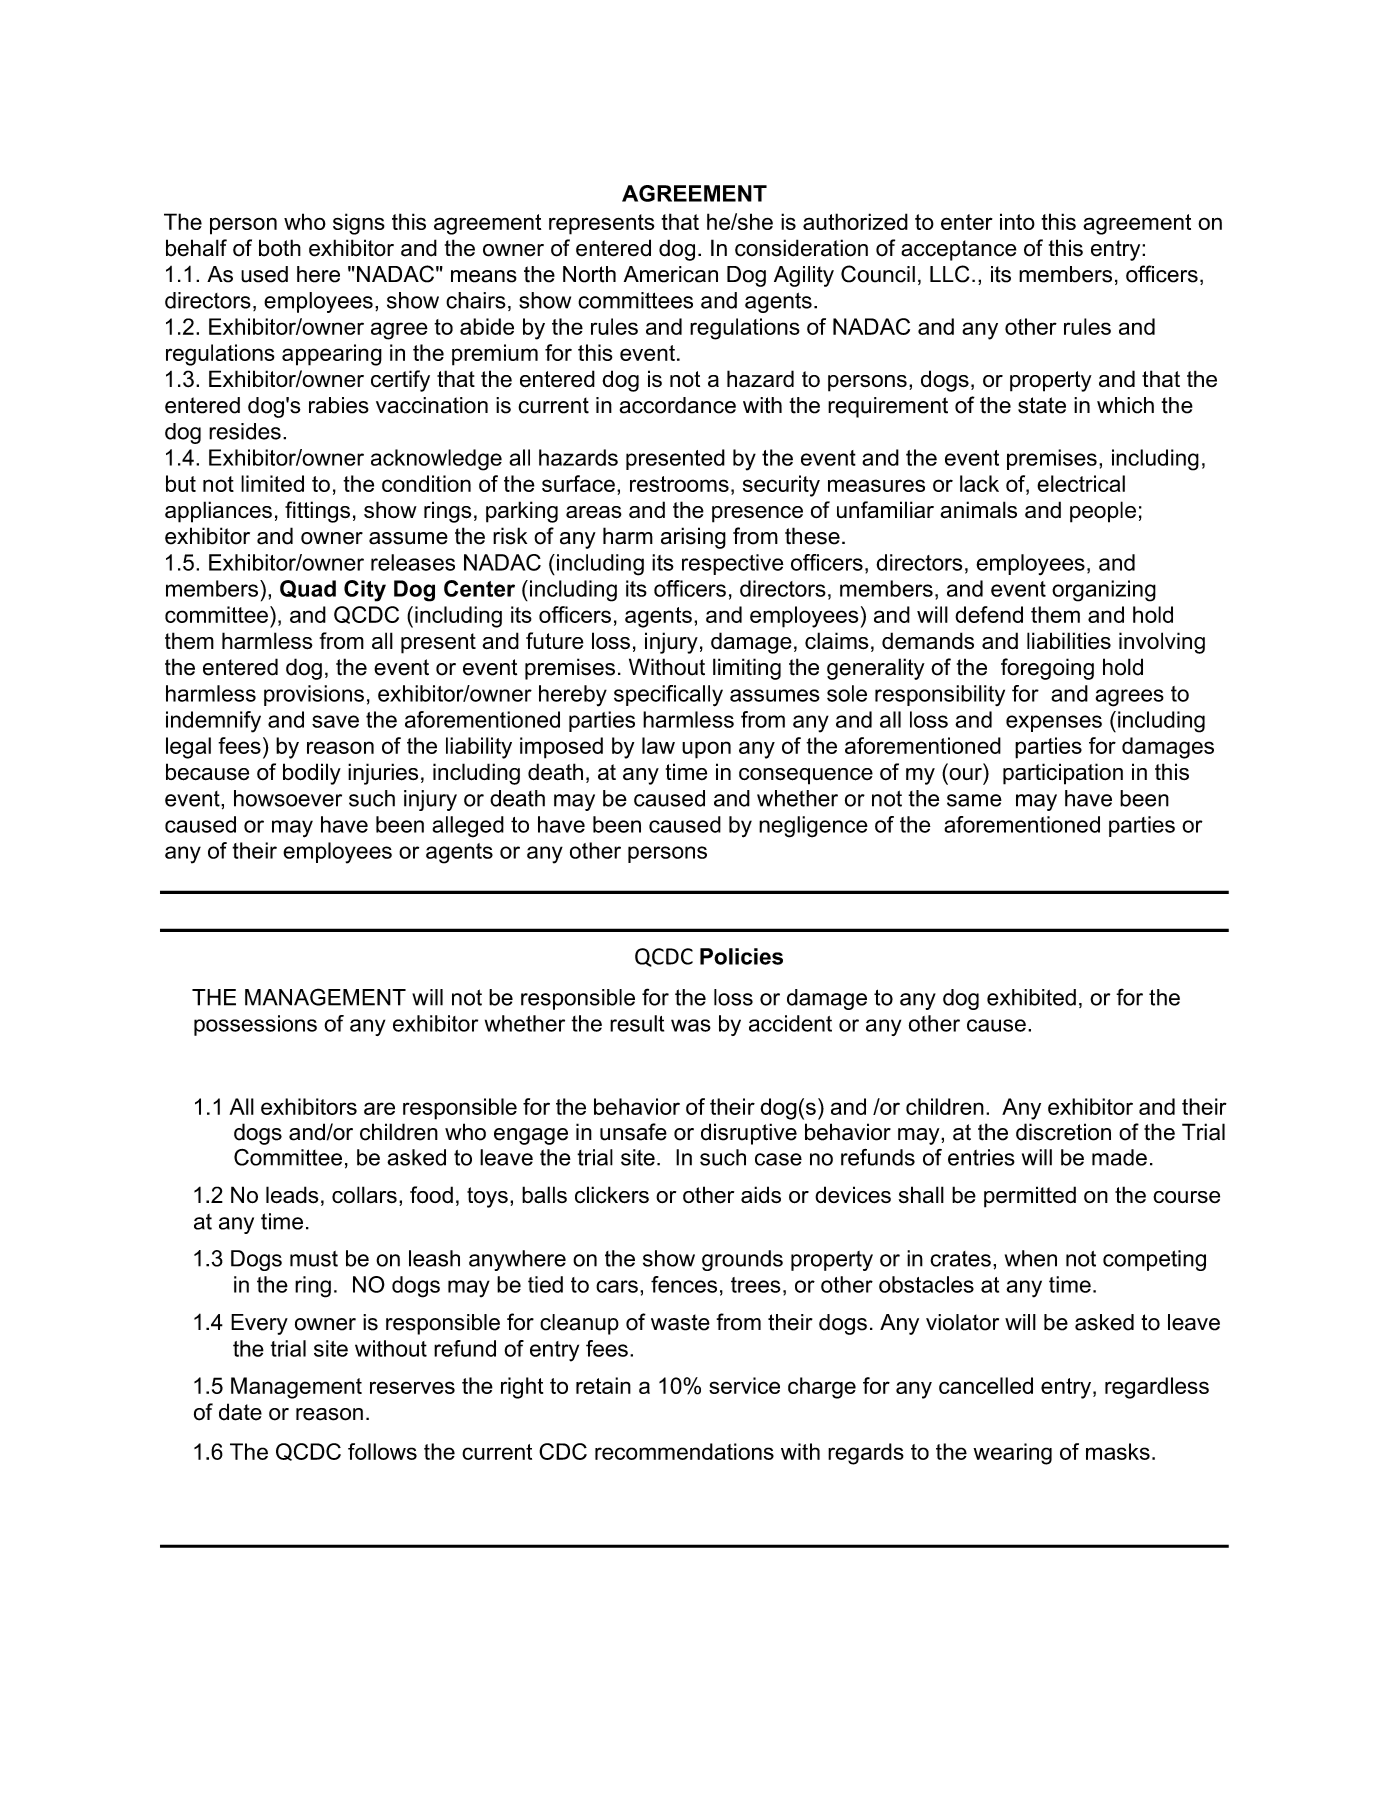 This screenshot has height=1797, width=1389. What do you see at coordinates (671, 274) in the screenshot?
I see `American` at bounding box center [671, 274].
